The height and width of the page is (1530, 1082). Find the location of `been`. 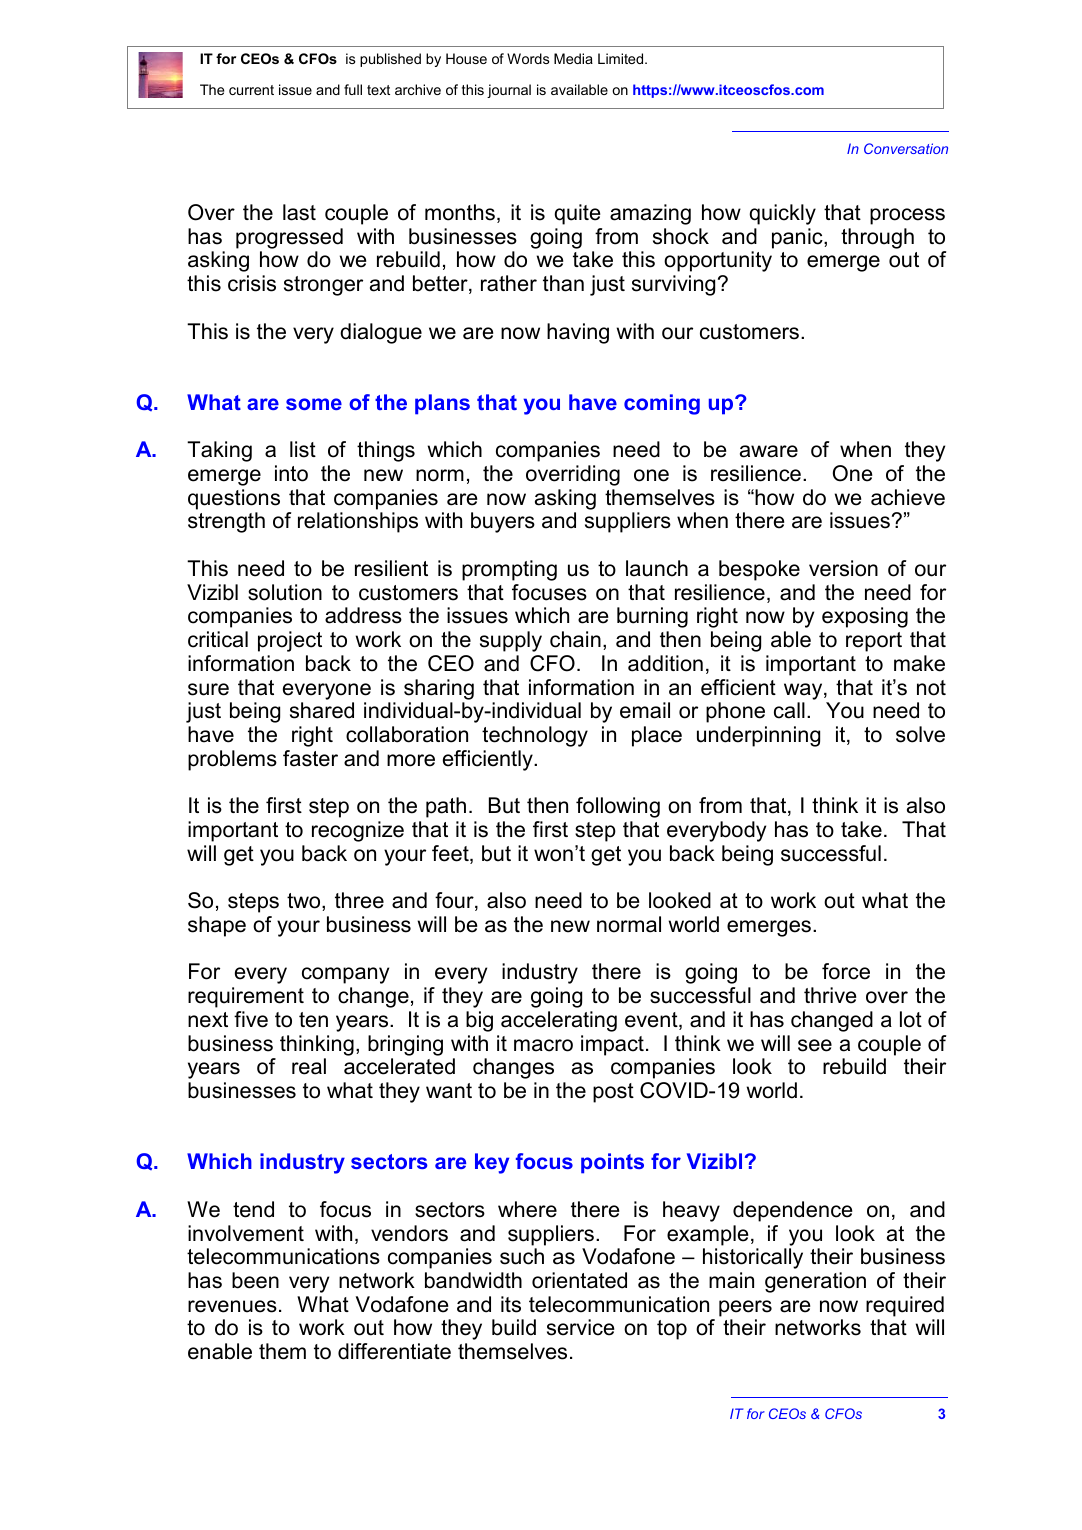

been is located at coordinates (255, 1280).
